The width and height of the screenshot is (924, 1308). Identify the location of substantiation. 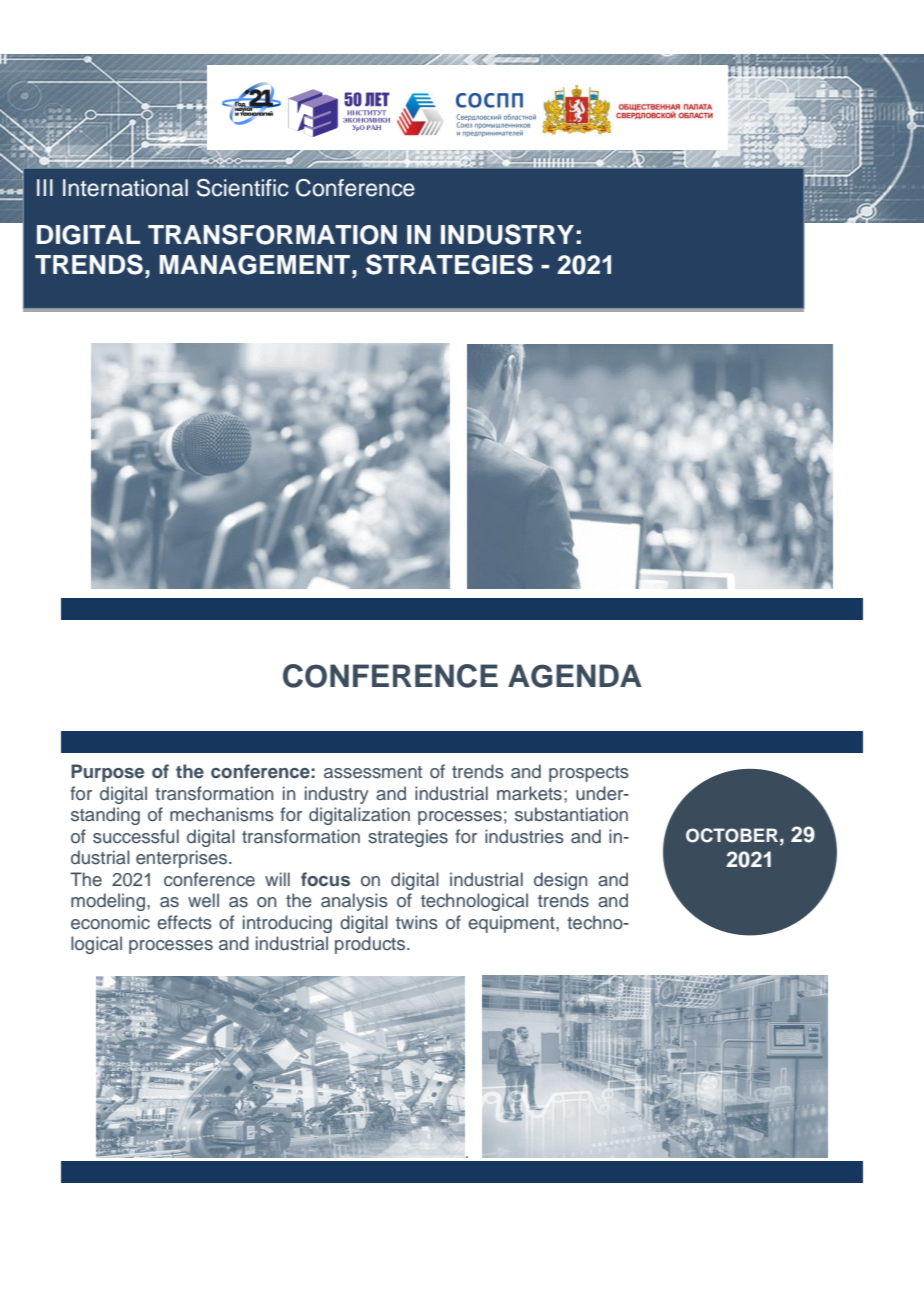
(571, 814).
